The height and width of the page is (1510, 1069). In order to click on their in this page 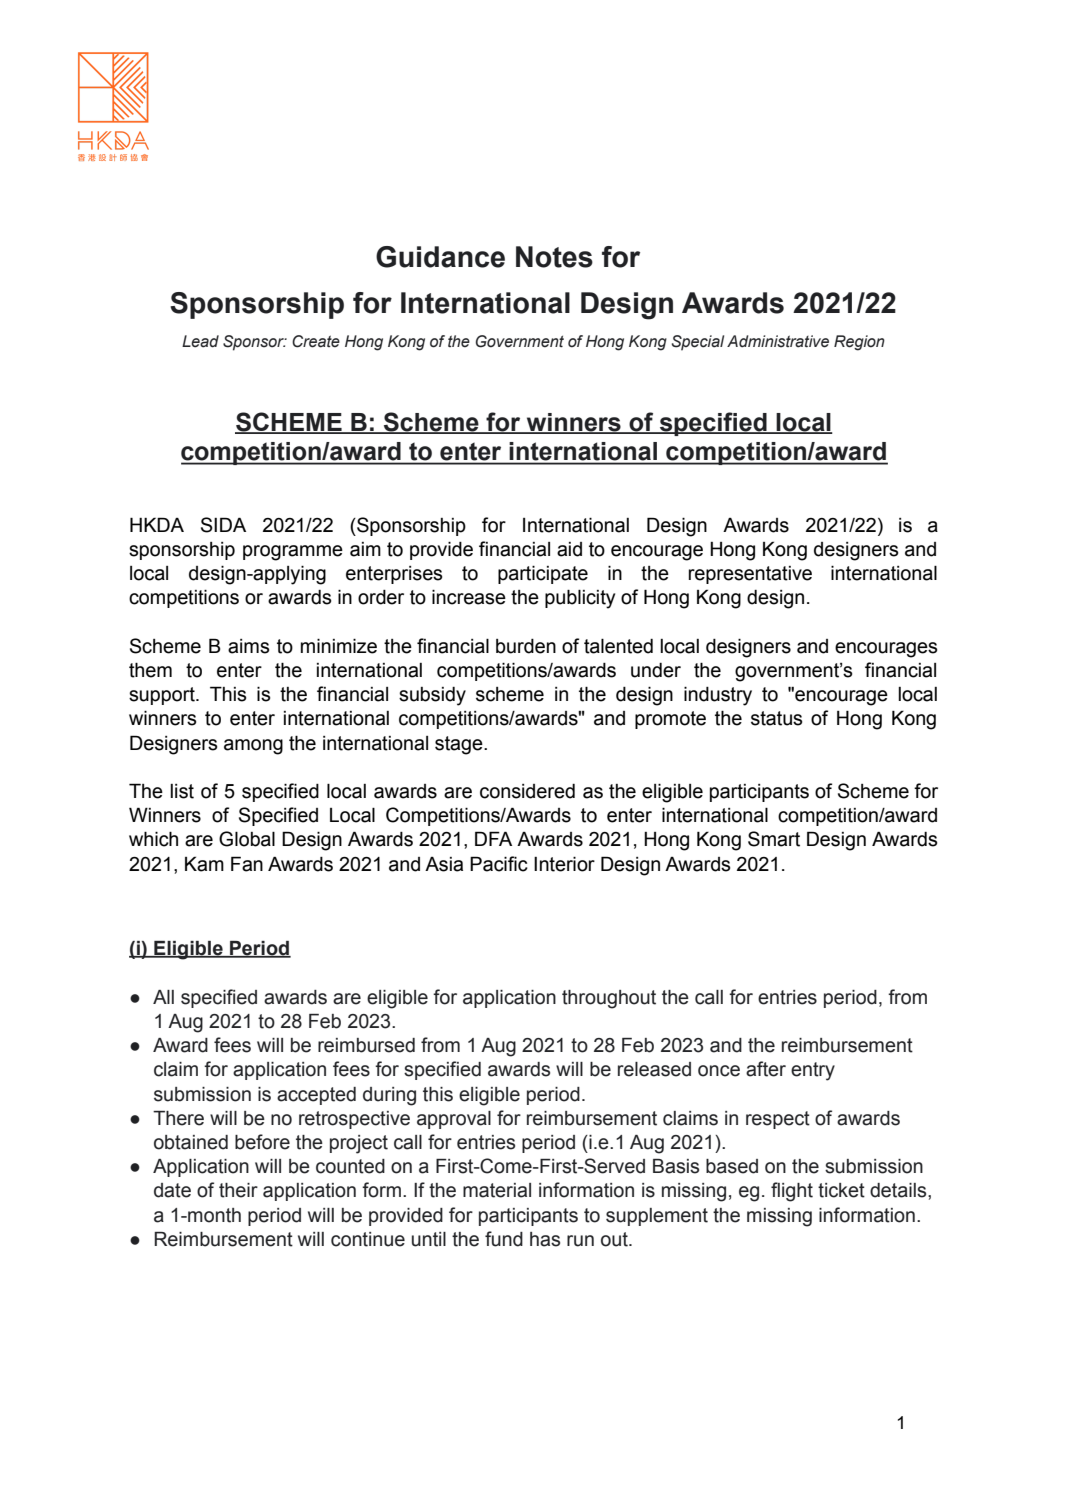, I will do `click(238, 1190)`.
